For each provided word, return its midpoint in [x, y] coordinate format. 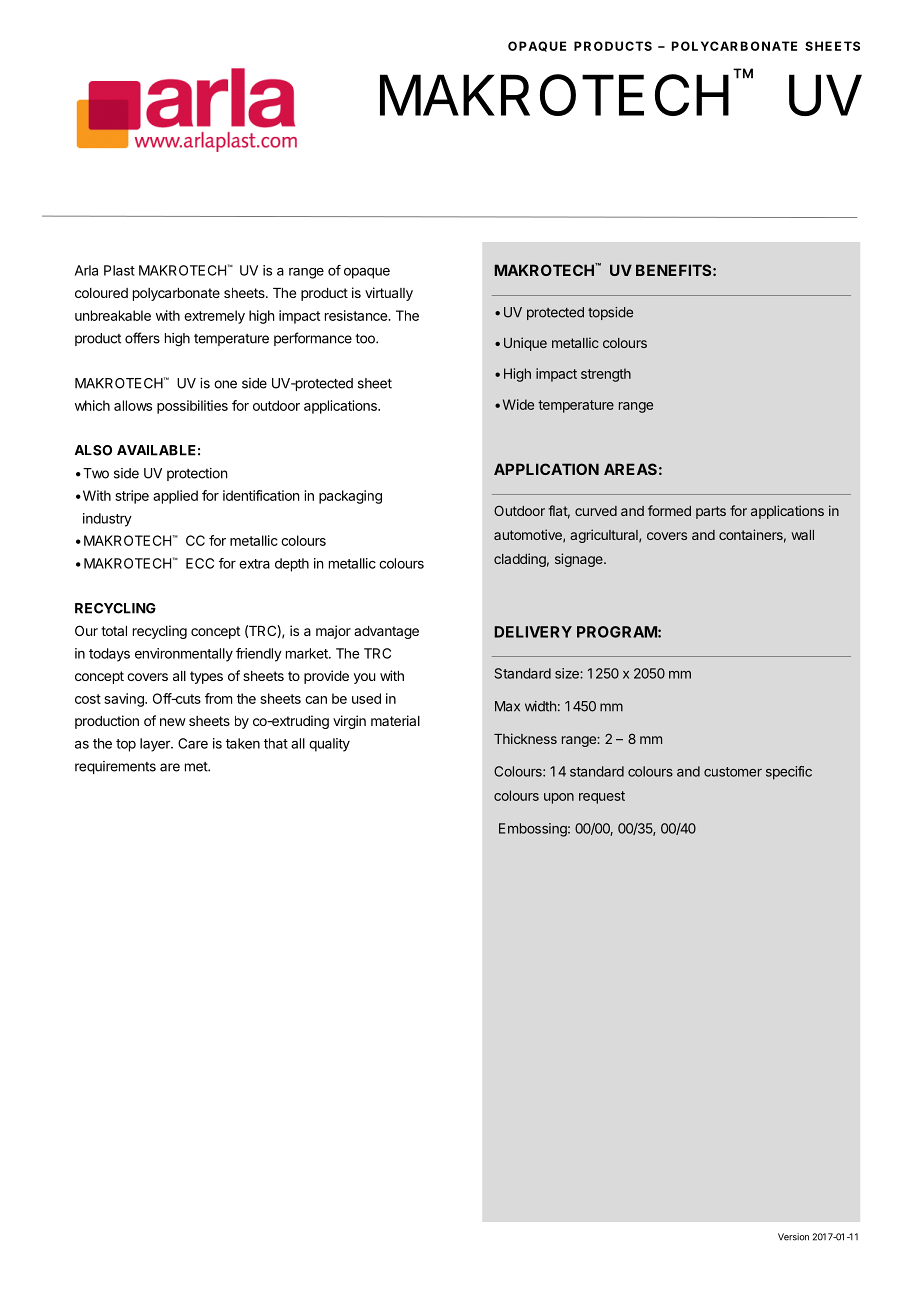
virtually [389, 294]
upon [559, 798]
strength [606, 375]
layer [156, 745]
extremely [214, 317]
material [395, 720]
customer [733, 772]
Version [793, 1237]
